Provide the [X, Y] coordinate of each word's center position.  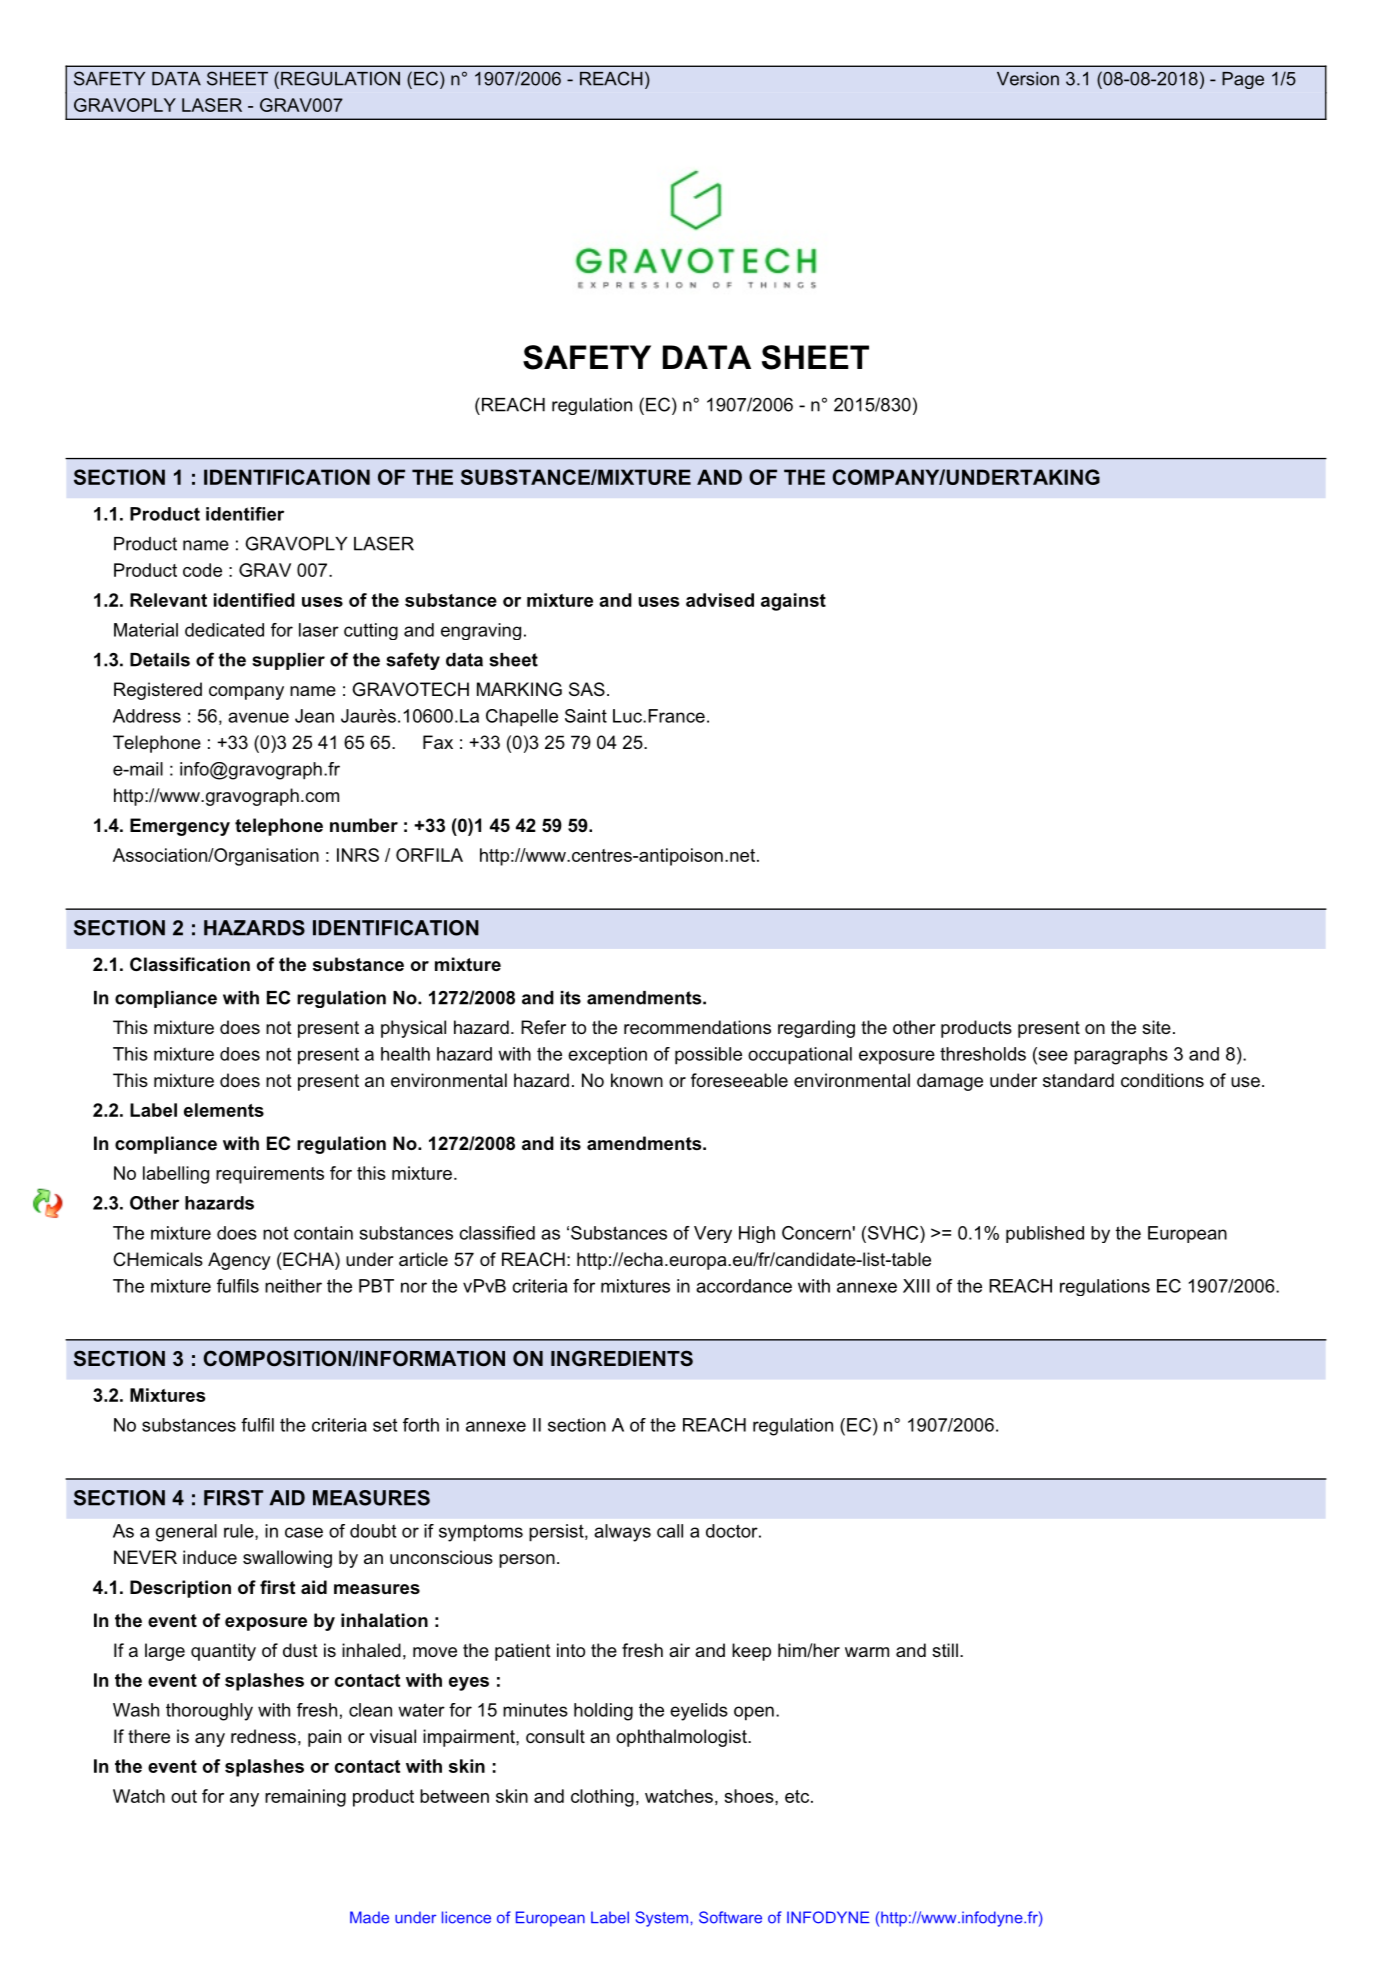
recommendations [697, 1027]
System [663, 1919]
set [385, 1425]
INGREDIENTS [622, 1358]
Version [1028, 79]
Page [1243, 80]
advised [720, 600]
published [1045, 1234]
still [945, 1650]
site [1156, 1027]
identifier [245, 514]
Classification [190, 964]
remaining [305, 1798]
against [793, 602]
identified [254, 600]
